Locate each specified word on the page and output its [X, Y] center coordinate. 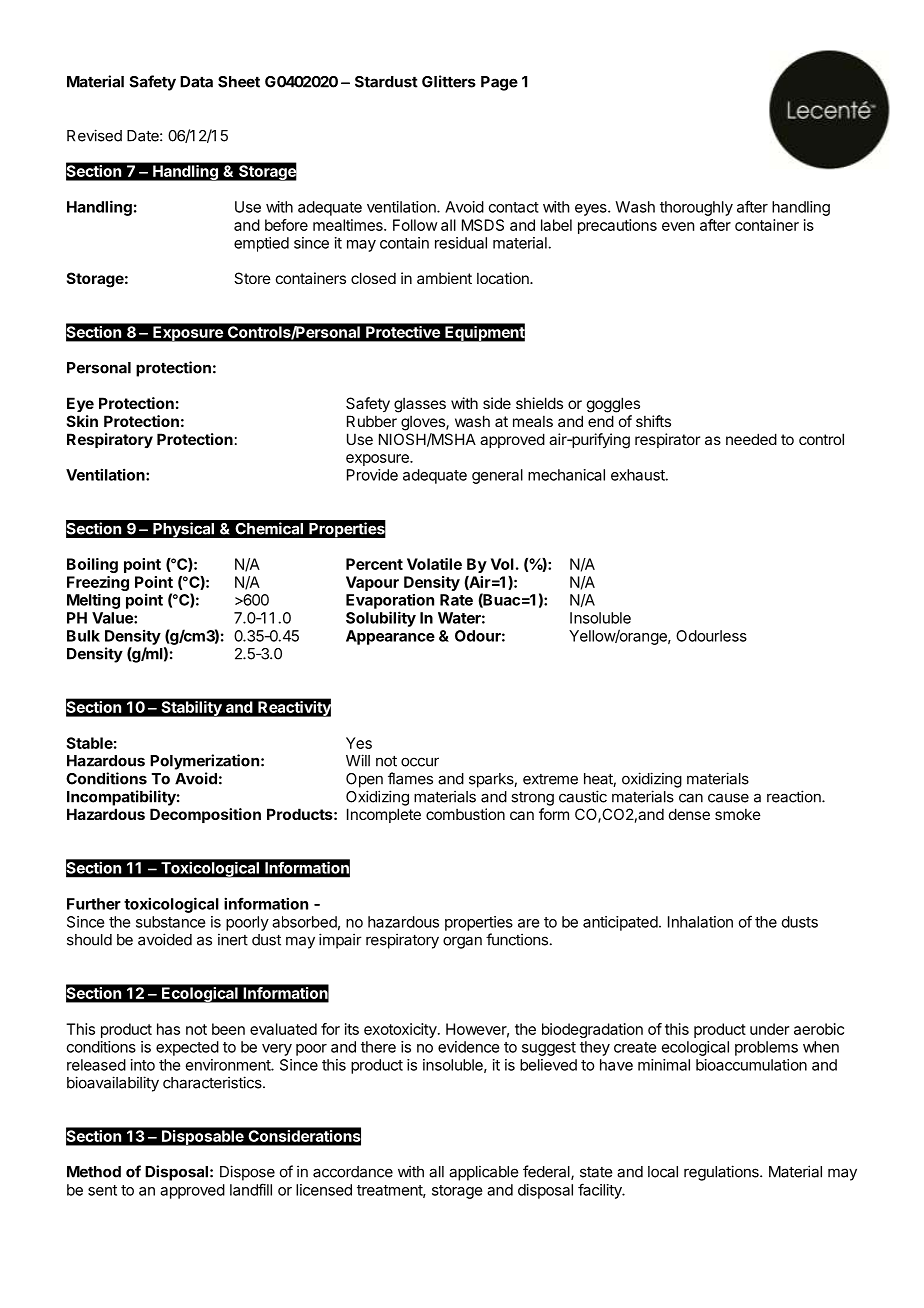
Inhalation [700, 922]
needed [751, 439]
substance [170, 922]
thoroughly [696, 208]
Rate [456, 600]
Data [196, 82]
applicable [483, 1173]
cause [728, 798]
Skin [82, 421]
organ [462, 942]
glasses [420, 405]
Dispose [247, 1173]
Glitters [449, 81]
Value [113, 618]
